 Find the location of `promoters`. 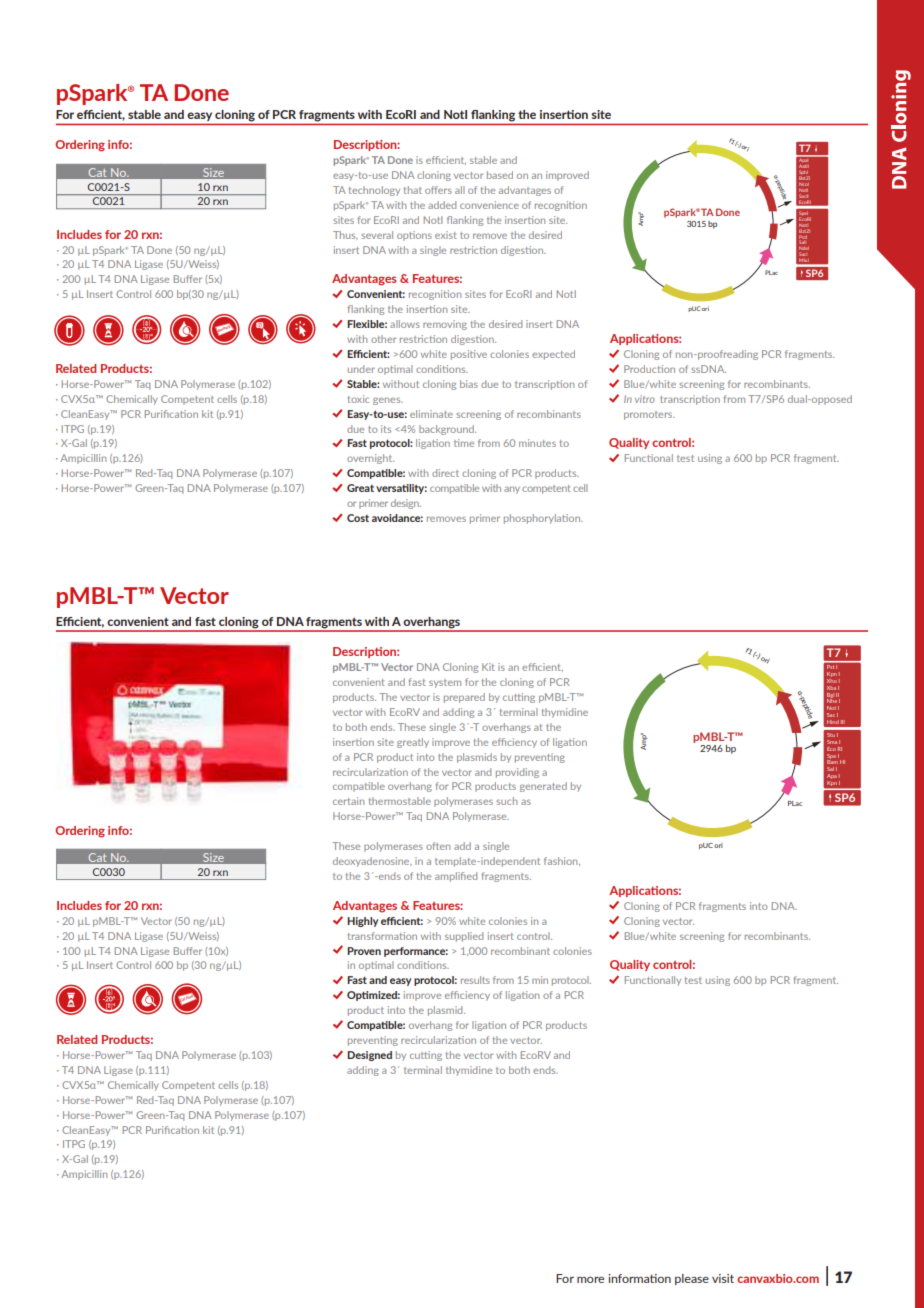

promoters is located at coordinates (649, 415).
